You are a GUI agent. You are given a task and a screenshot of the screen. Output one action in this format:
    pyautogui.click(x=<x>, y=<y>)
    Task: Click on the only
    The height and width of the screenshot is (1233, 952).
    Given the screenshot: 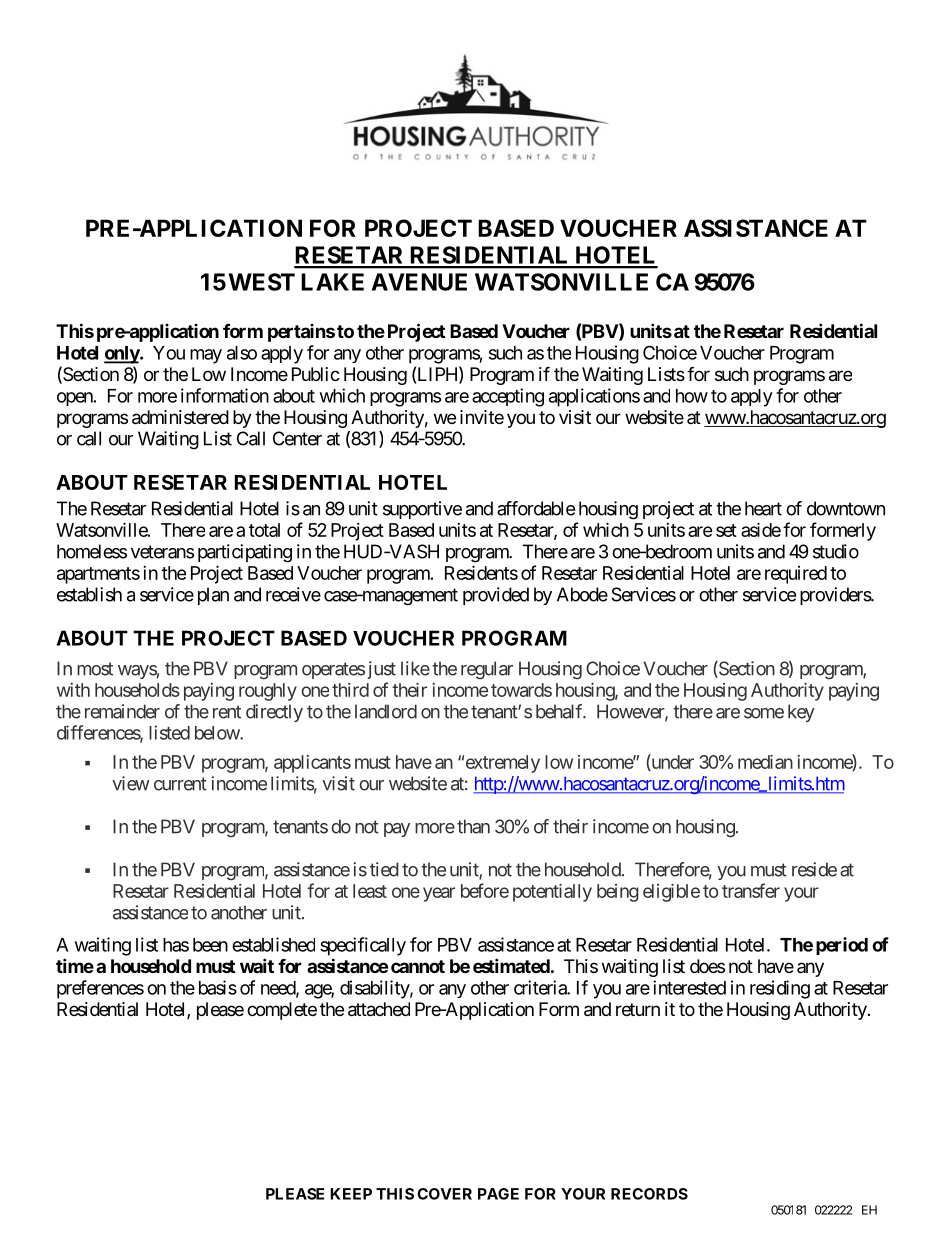 What is the action you would take?
    pyautogui.click(x=122, y=355)
